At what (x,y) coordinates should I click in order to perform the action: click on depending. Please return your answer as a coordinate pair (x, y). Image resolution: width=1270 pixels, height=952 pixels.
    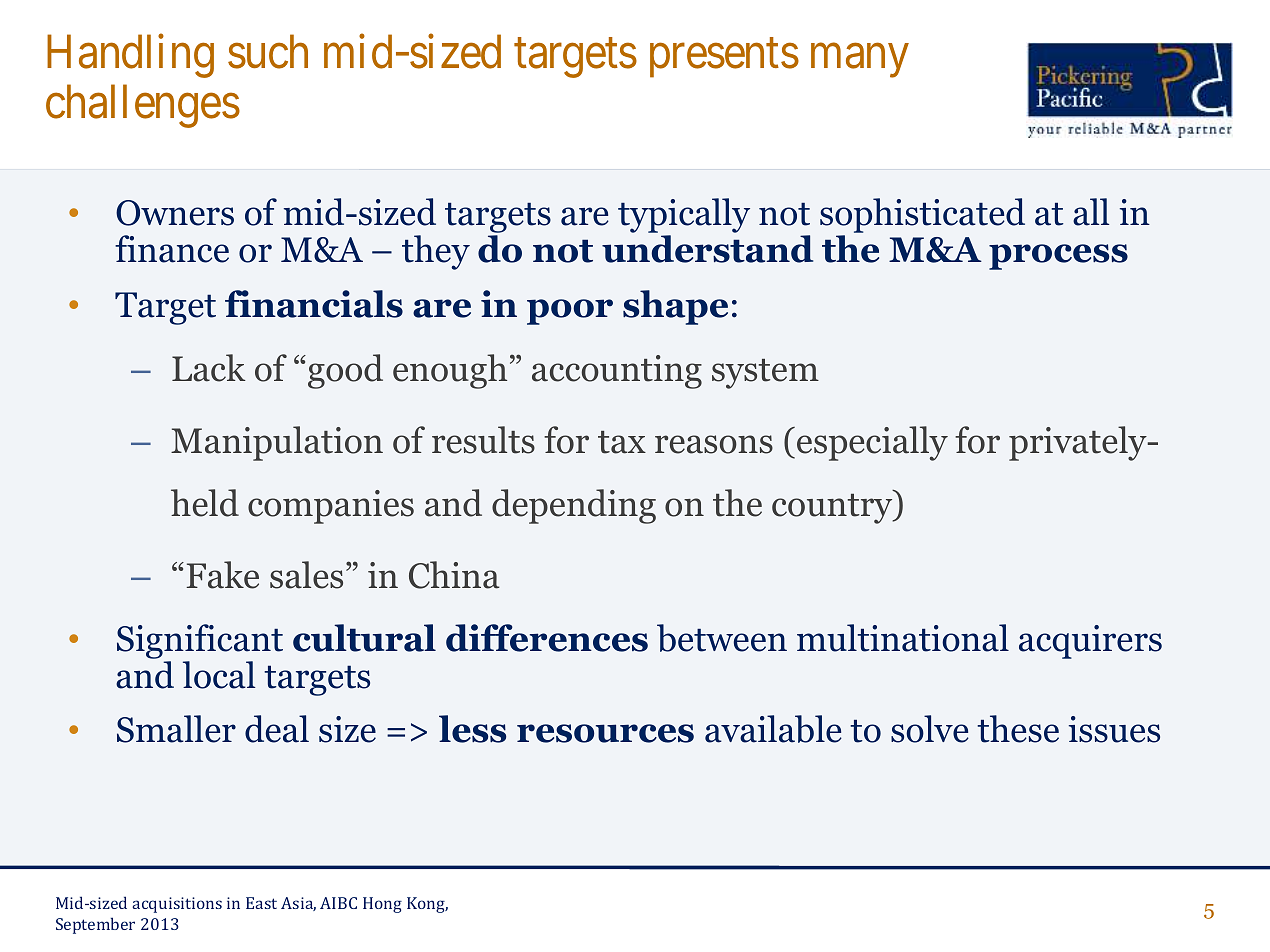
    Looking at the image, I should click on (574, 506).
